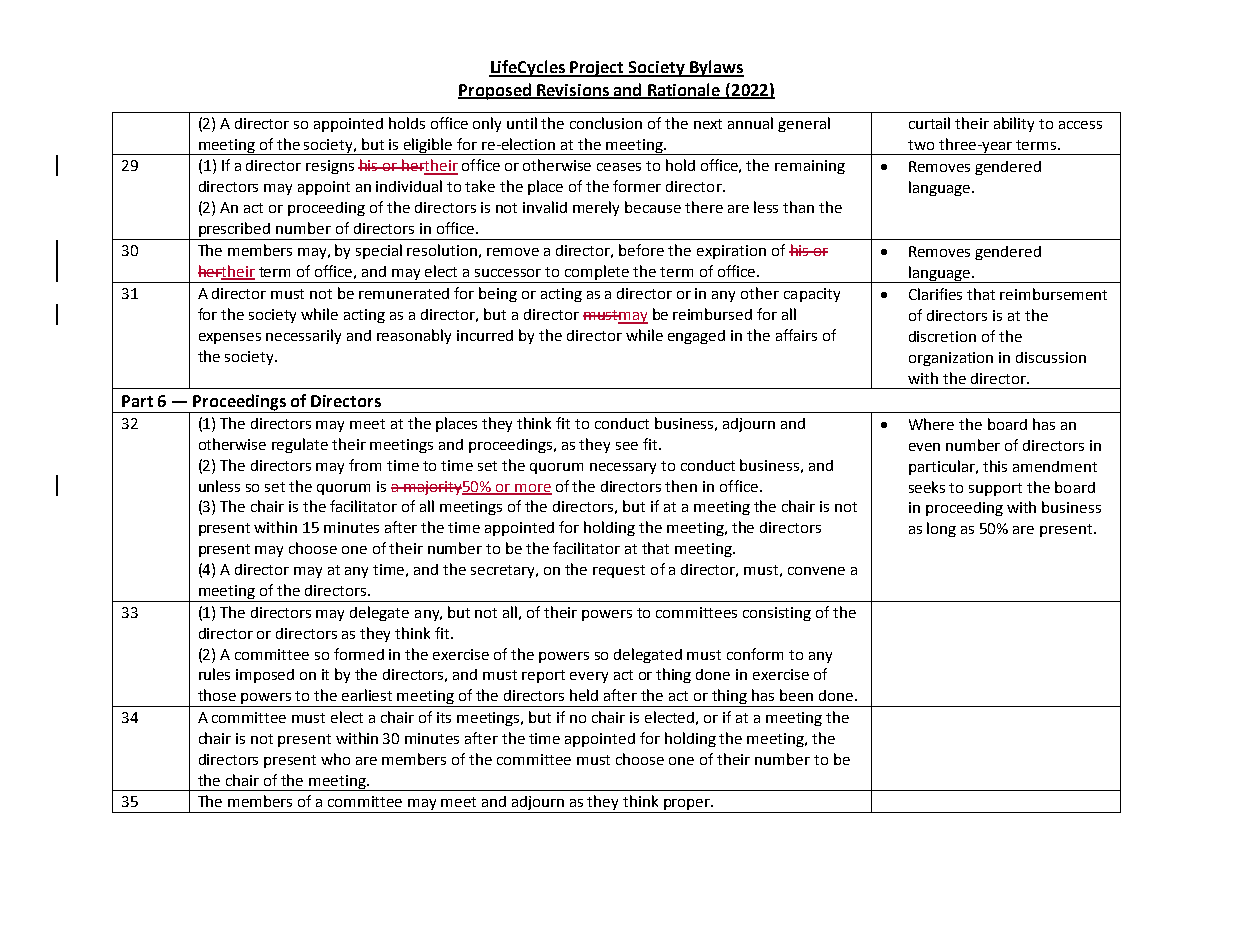 The image size is (1233, 952). What do you see at coordinates (684, 90) in the screenshot?
I see `Rationale` at bounding box center [684, 90].
